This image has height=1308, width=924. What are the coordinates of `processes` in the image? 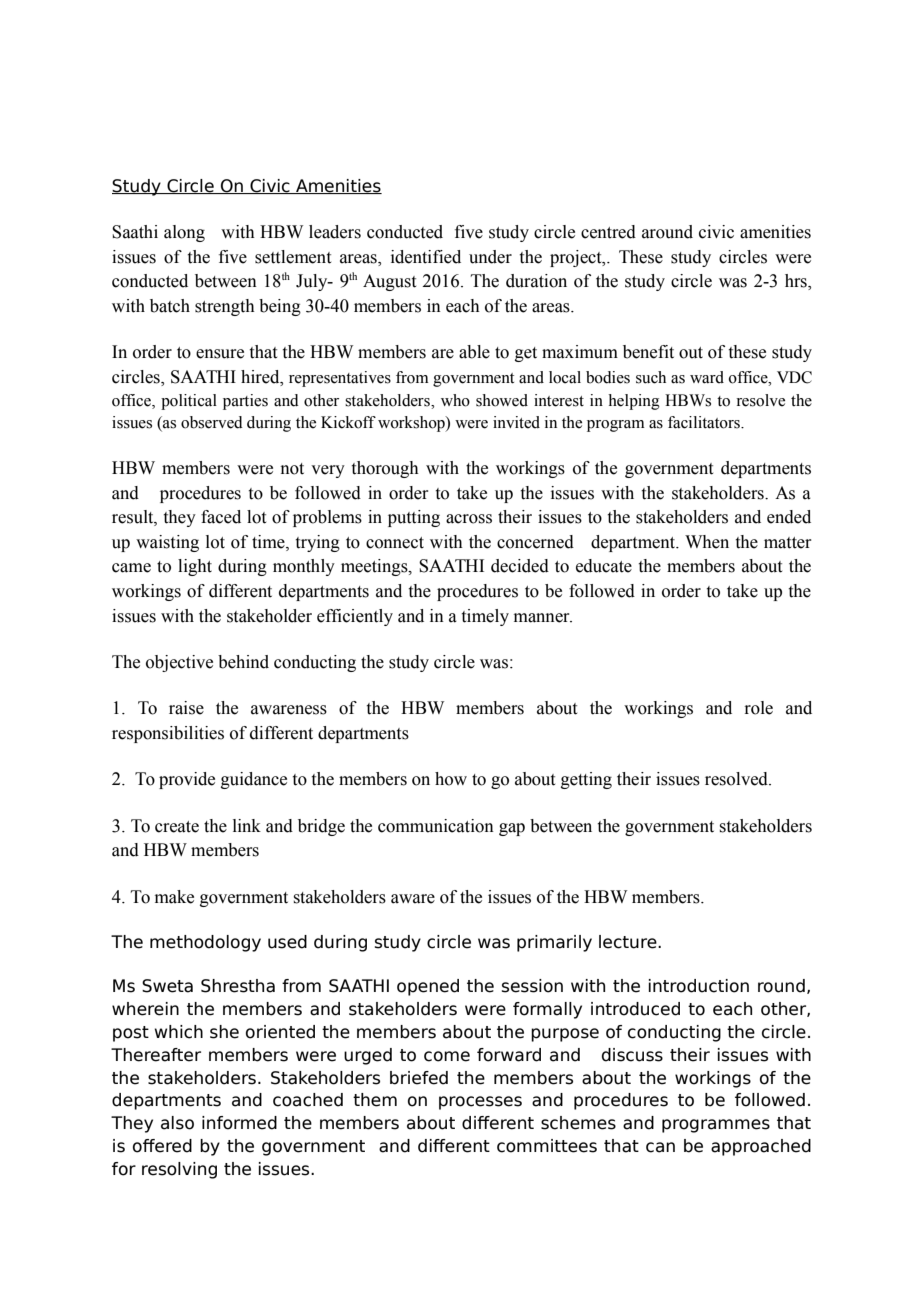 It's located at (480, 1103).
